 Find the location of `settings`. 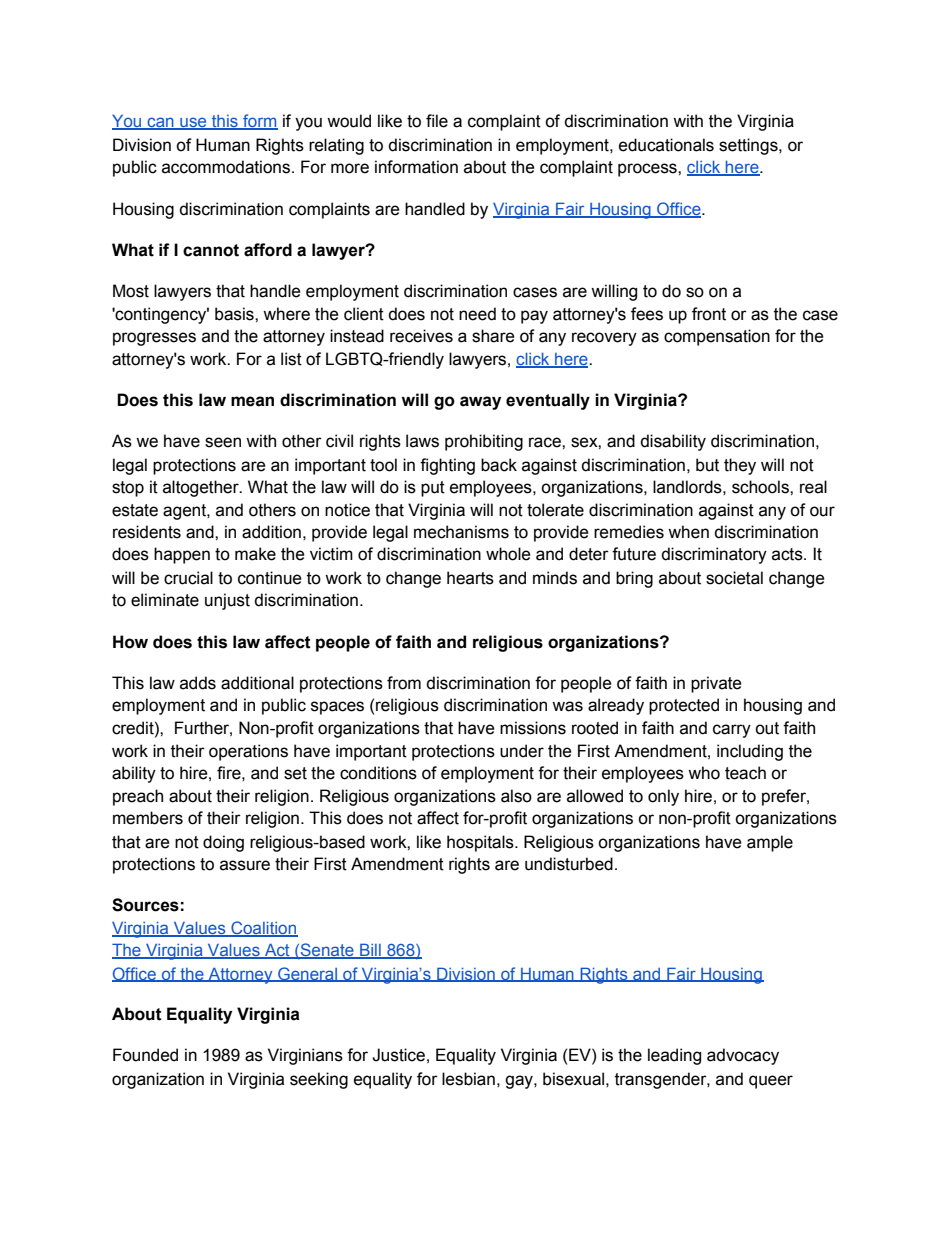

settings is located at coordinates (749, 146).
